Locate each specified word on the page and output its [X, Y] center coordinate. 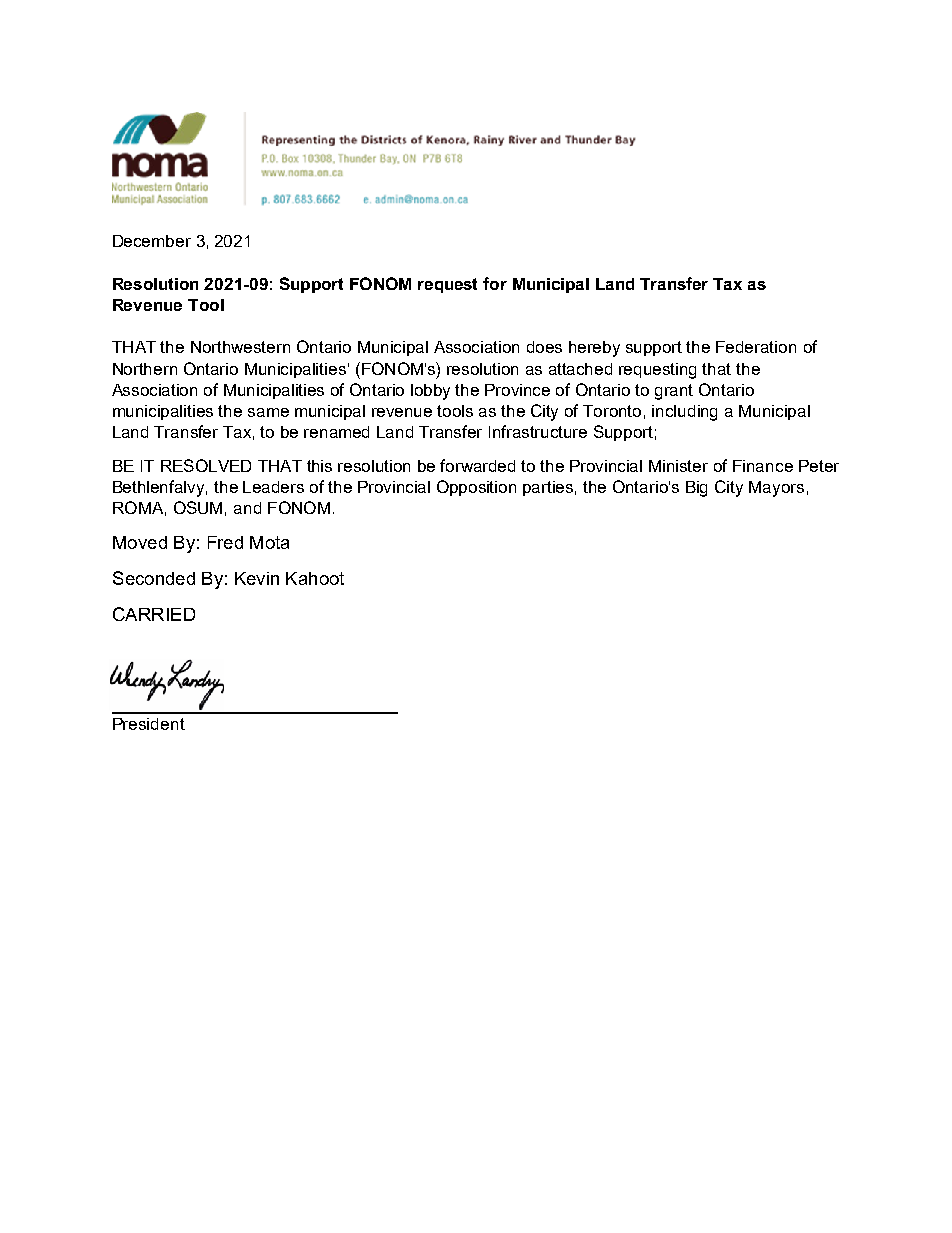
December [152, 241]
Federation [756, 347]
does [544, 347]
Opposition [476, 488]
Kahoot [315, 578]
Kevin [257, 578]
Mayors [776, 489]
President [149, 724]
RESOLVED [206, 465]
